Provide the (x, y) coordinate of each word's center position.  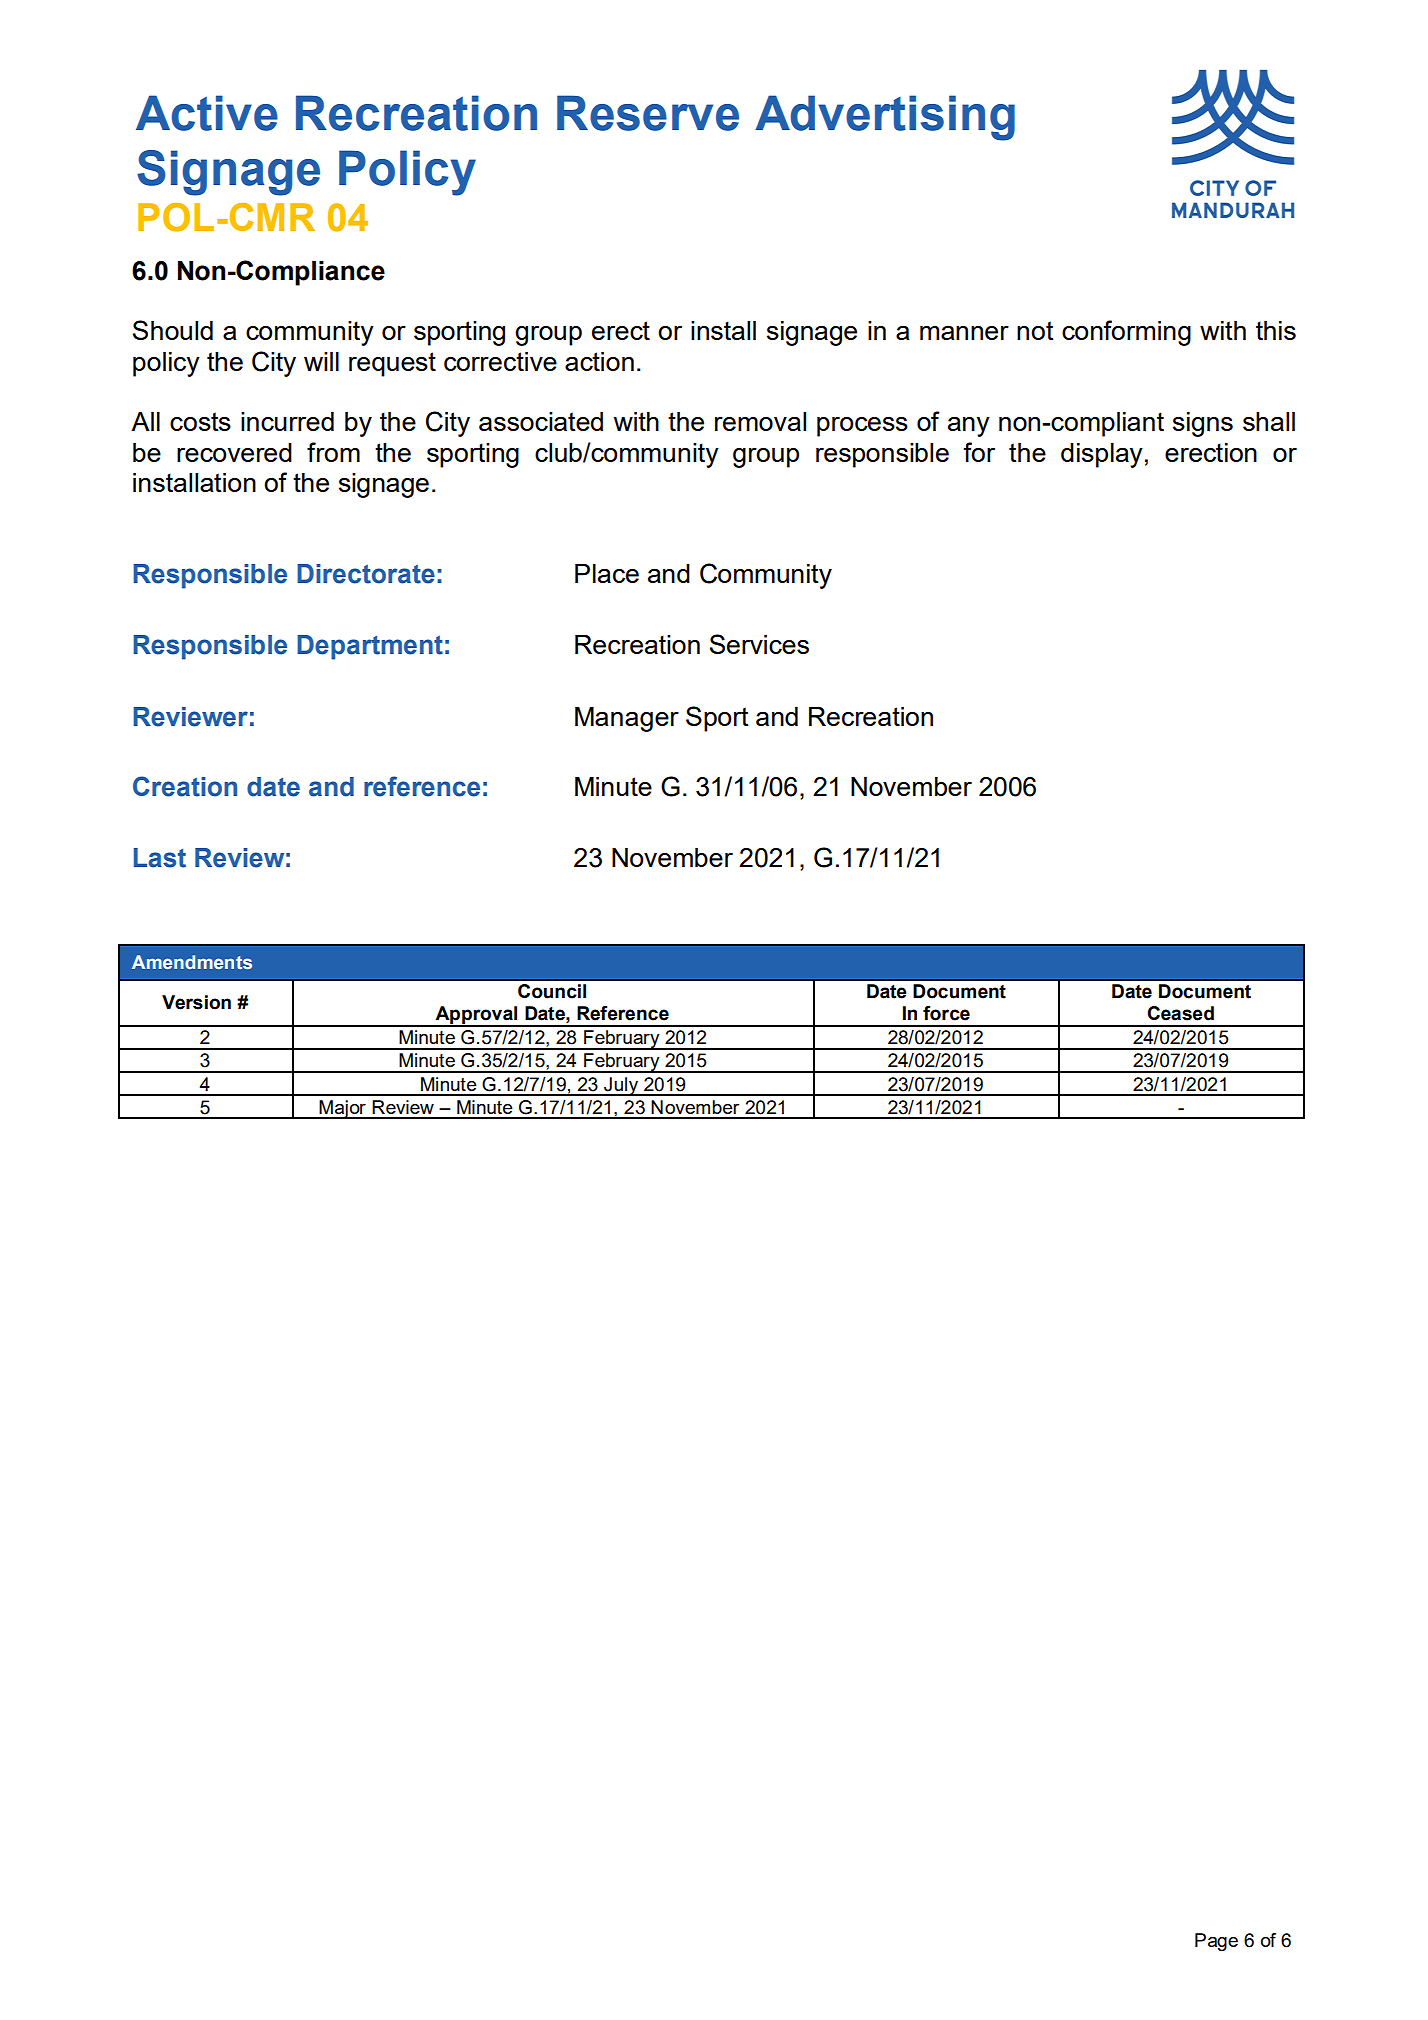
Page (1216, 1942)
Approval (476, 1016)
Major (342, 1109)
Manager (627, 719)
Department (370, 647)
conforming (1126, 333)
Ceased (1180, 1013)
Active (207, 113)
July (621, 1086)
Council (552, 991)
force (946, 1013)
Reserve (648, 113)
